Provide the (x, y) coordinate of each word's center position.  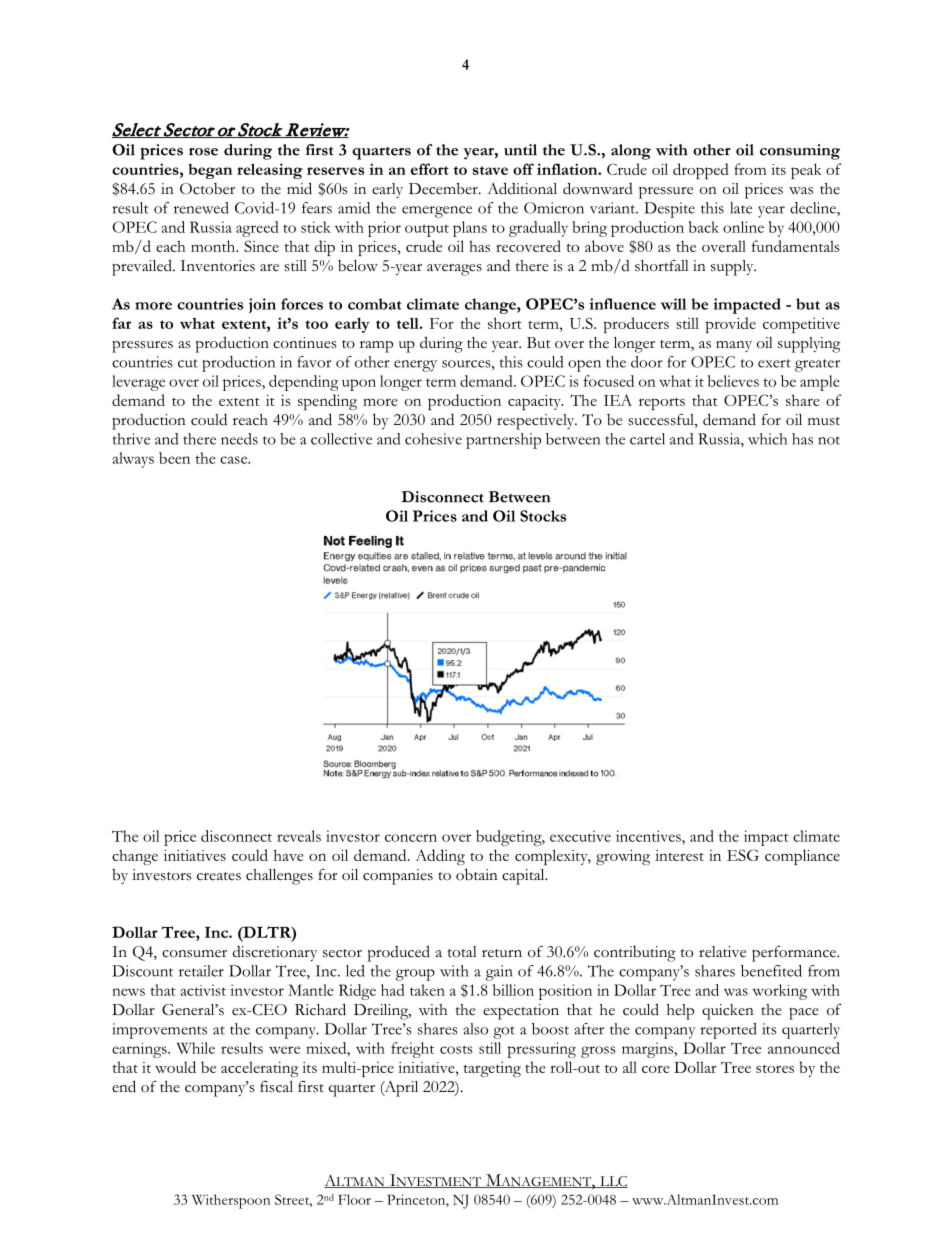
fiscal (276, 1087)
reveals (299, 836)
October (207, 189)
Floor (354, 1199)
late (741, 208)
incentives (649, 836)
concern (411, 838)
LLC (613, 1182)
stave (490, 170)
